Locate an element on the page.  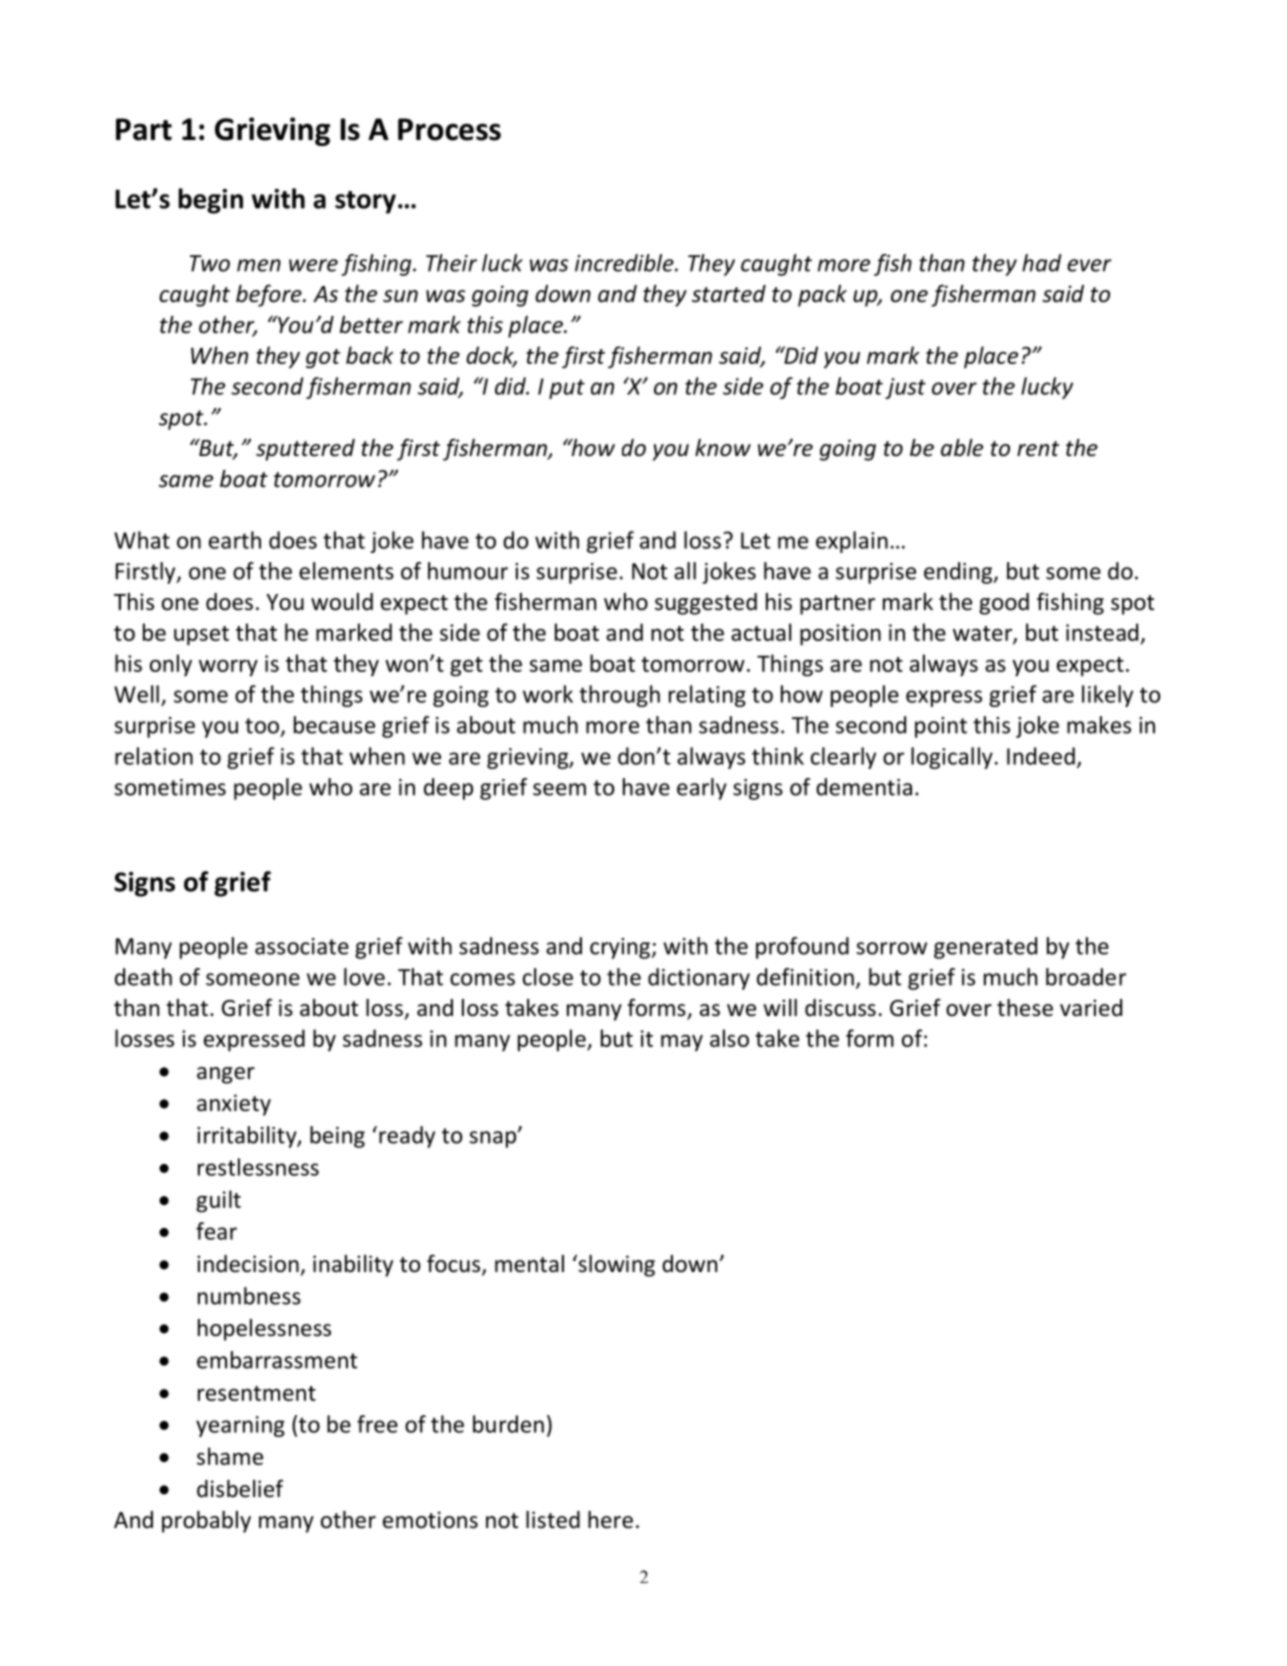
know is located at coordinates (723, 448).
